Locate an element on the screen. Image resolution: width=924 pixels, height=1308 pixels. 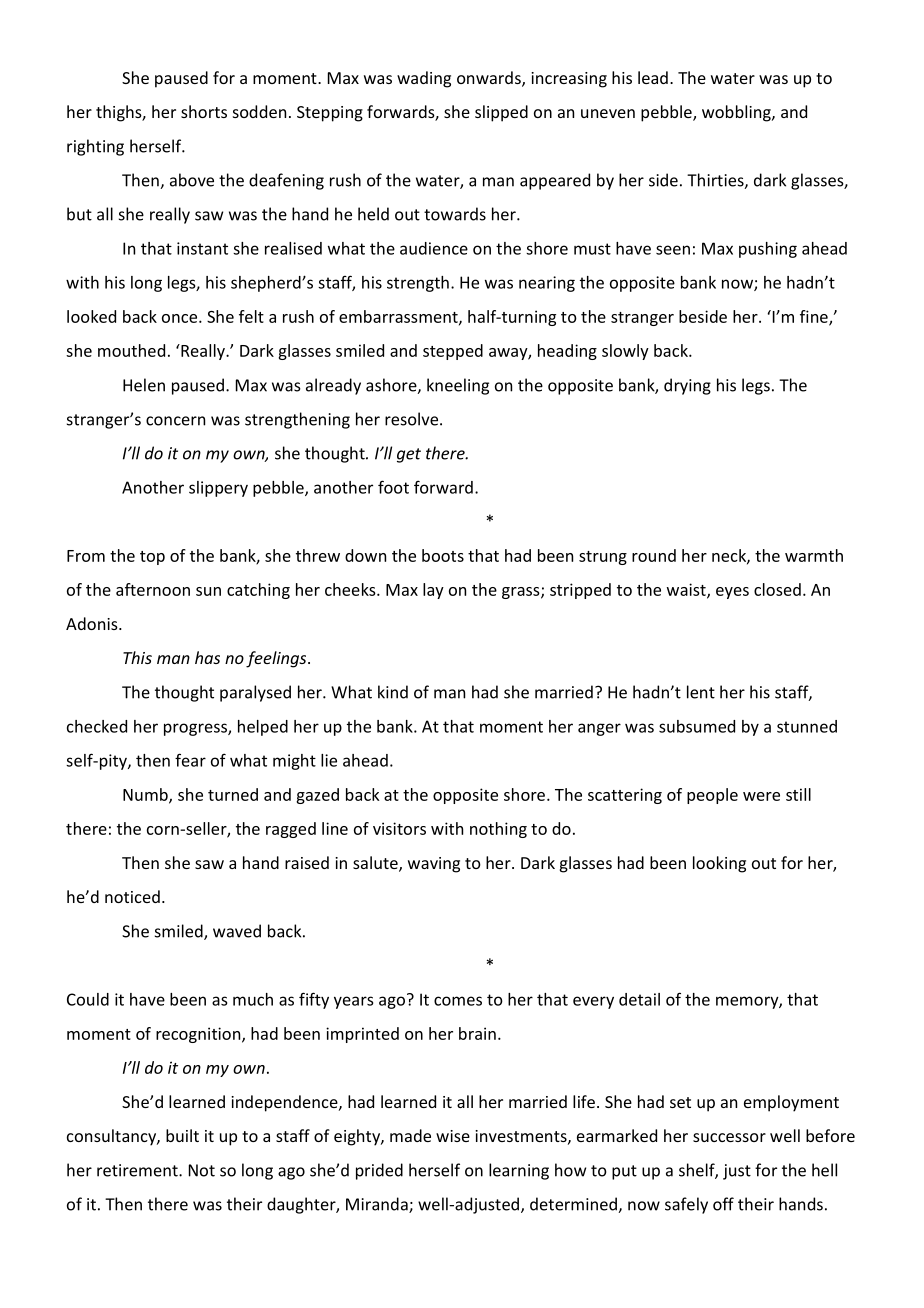
lay is located at coordinates (433, 591).
